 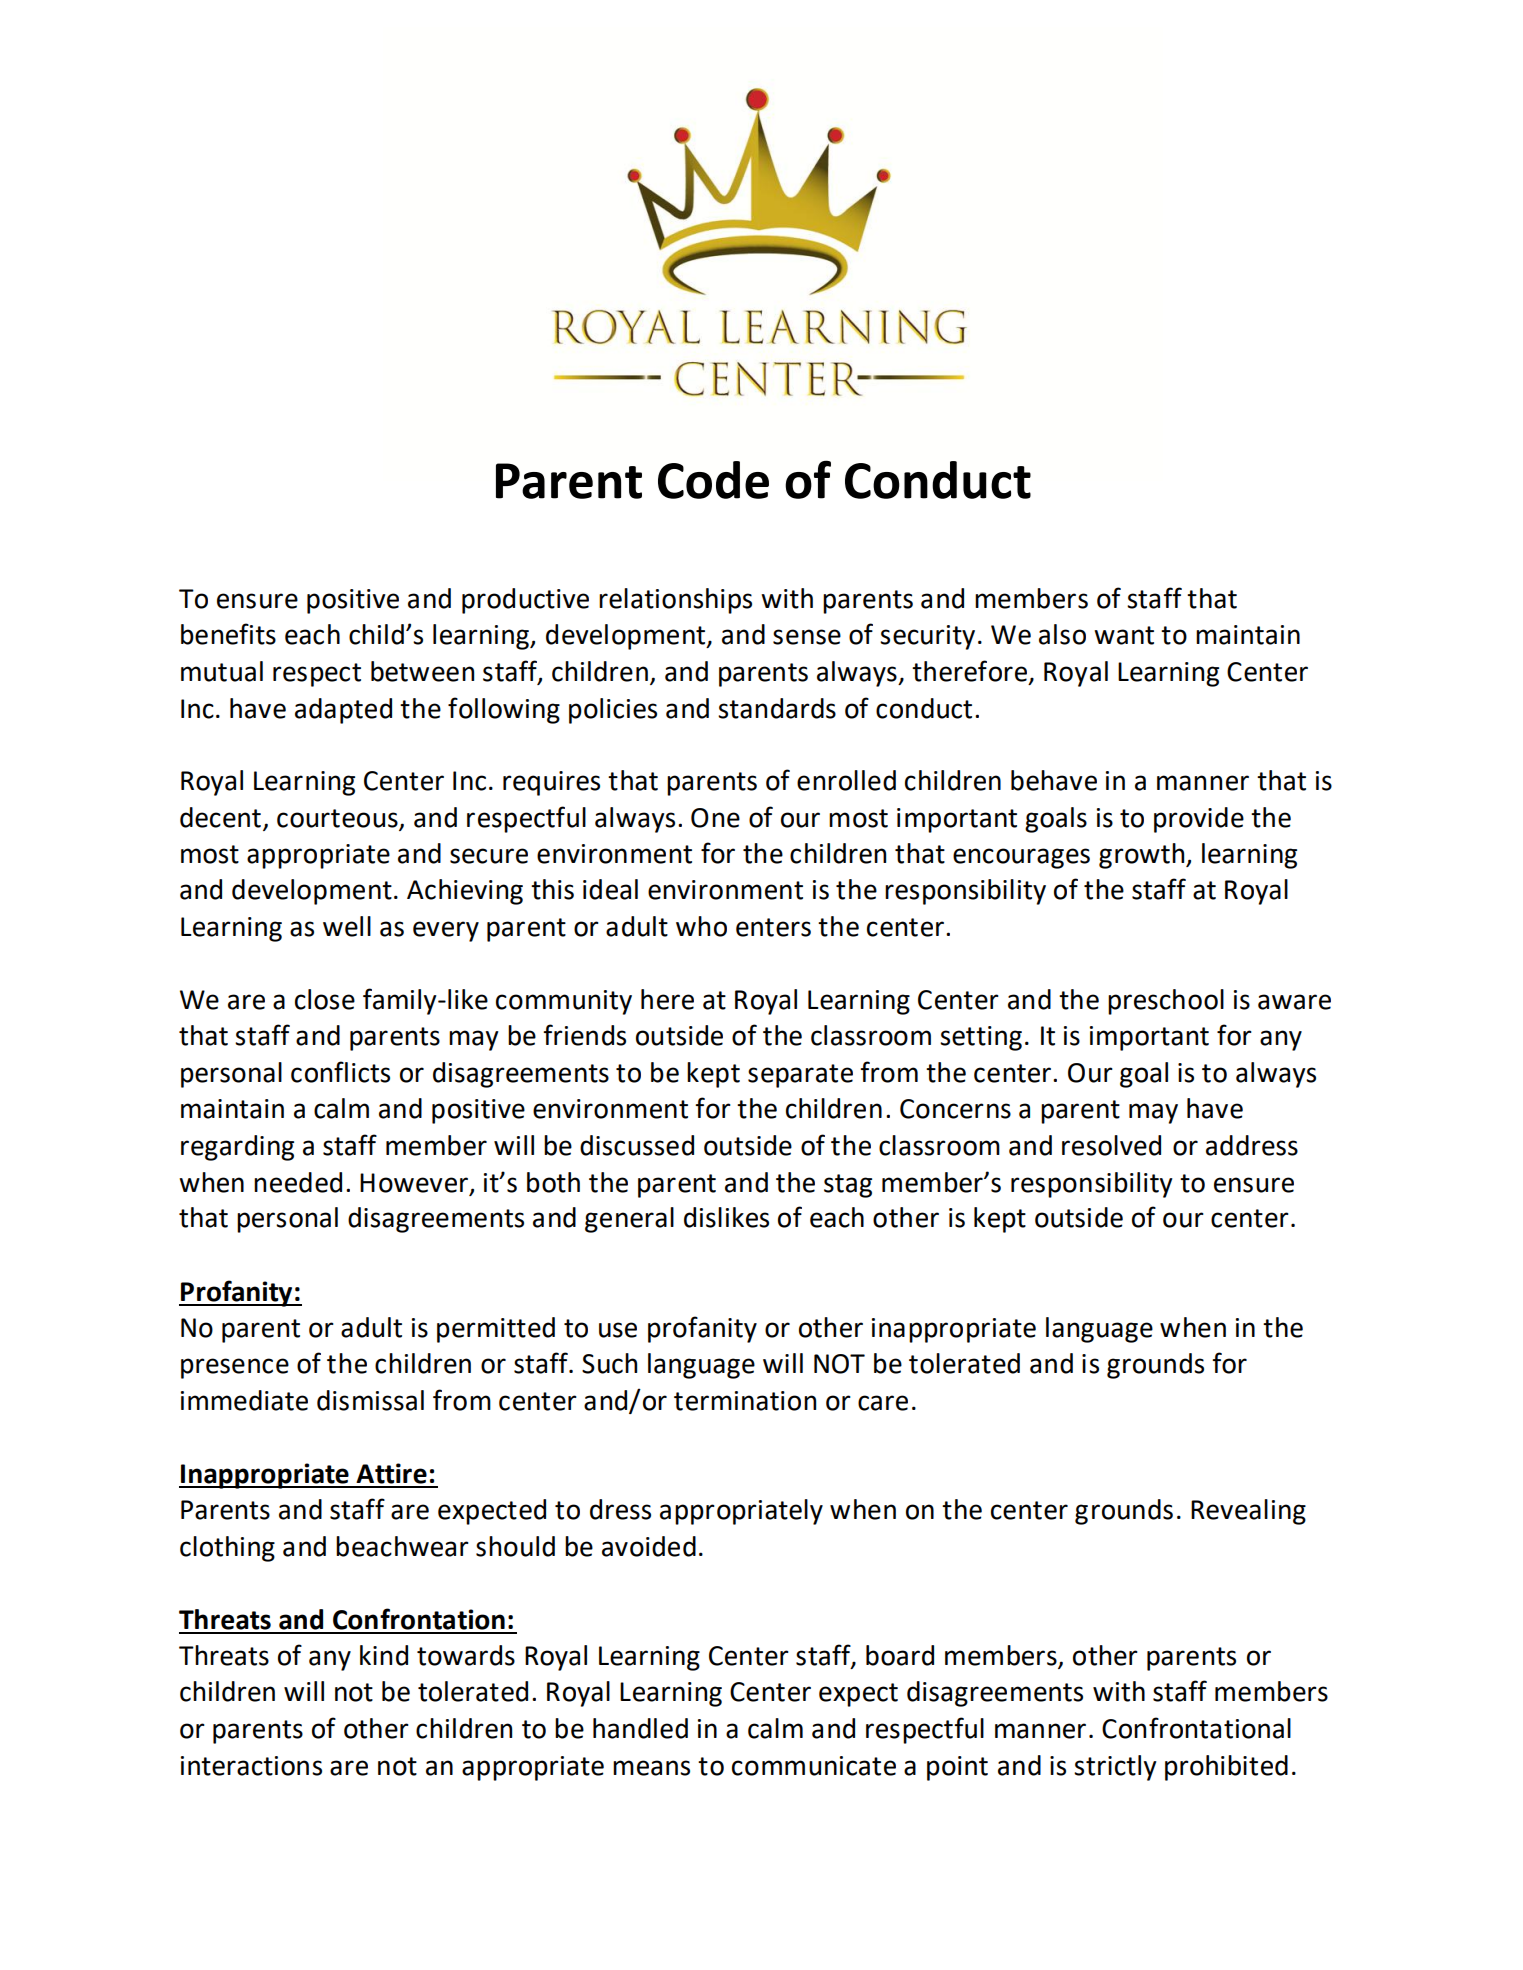 I want to click on productive, so click(x=525, y=601).
